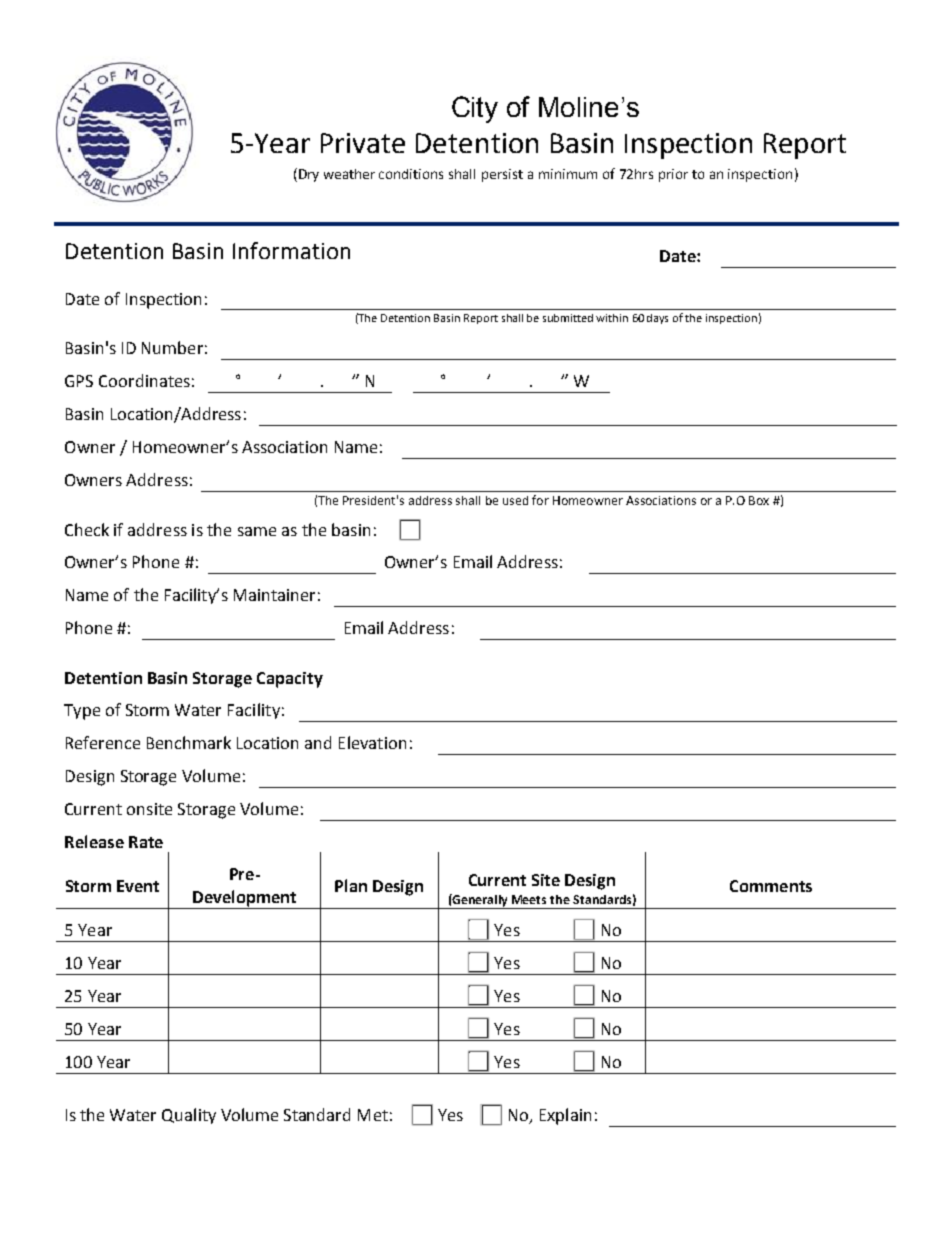 Image resolution: width=952 pixels, height=1233 pixels. Describe the element at coordinates (372, 742) in the image. I see `Elevation` at that location.
